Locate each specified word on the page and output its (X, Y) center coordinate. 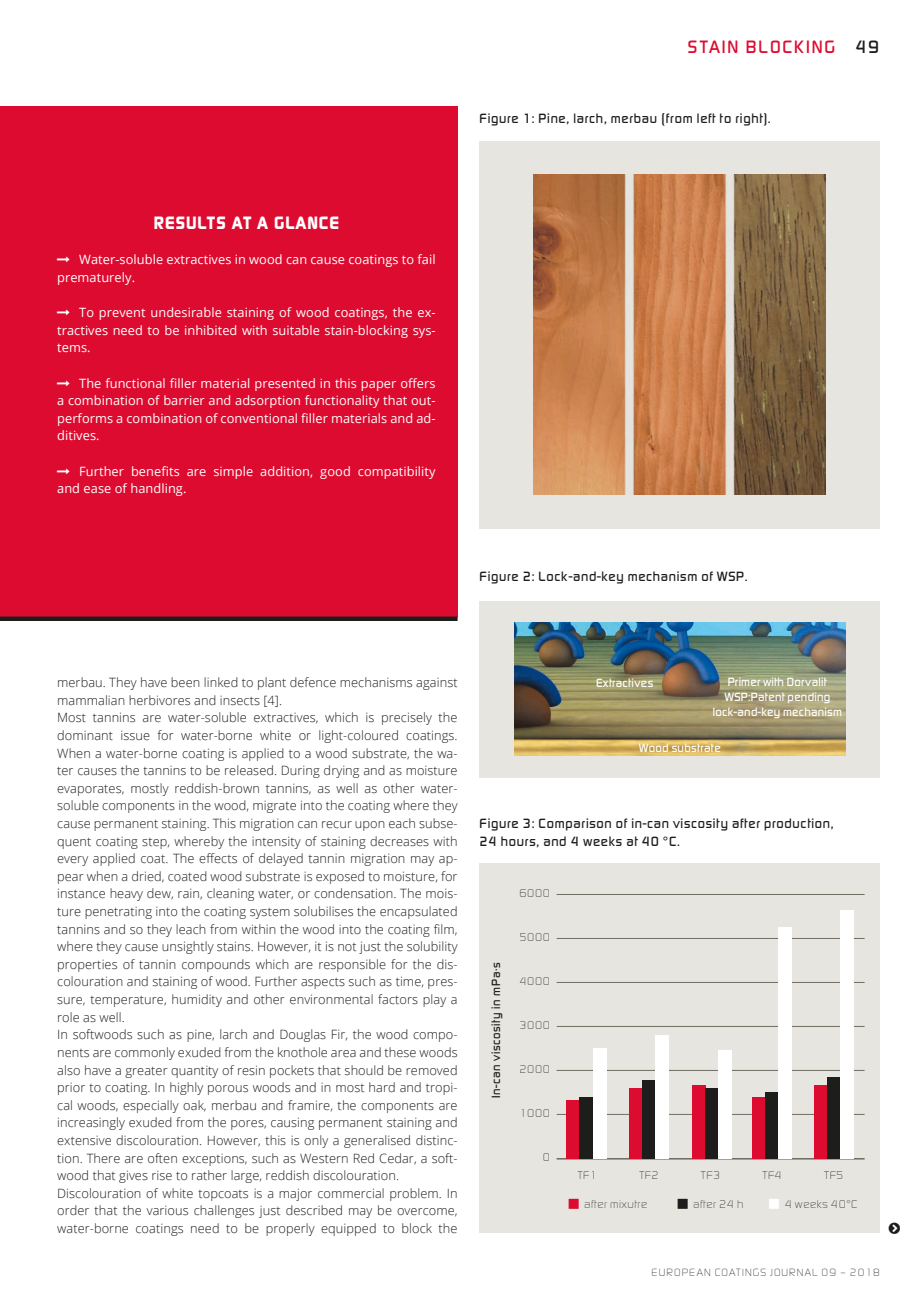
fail (426, 259)
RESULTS (189, 222)
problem (415, 1194)
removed (431, 1070)
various (167, 1210)
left (706, 118)
